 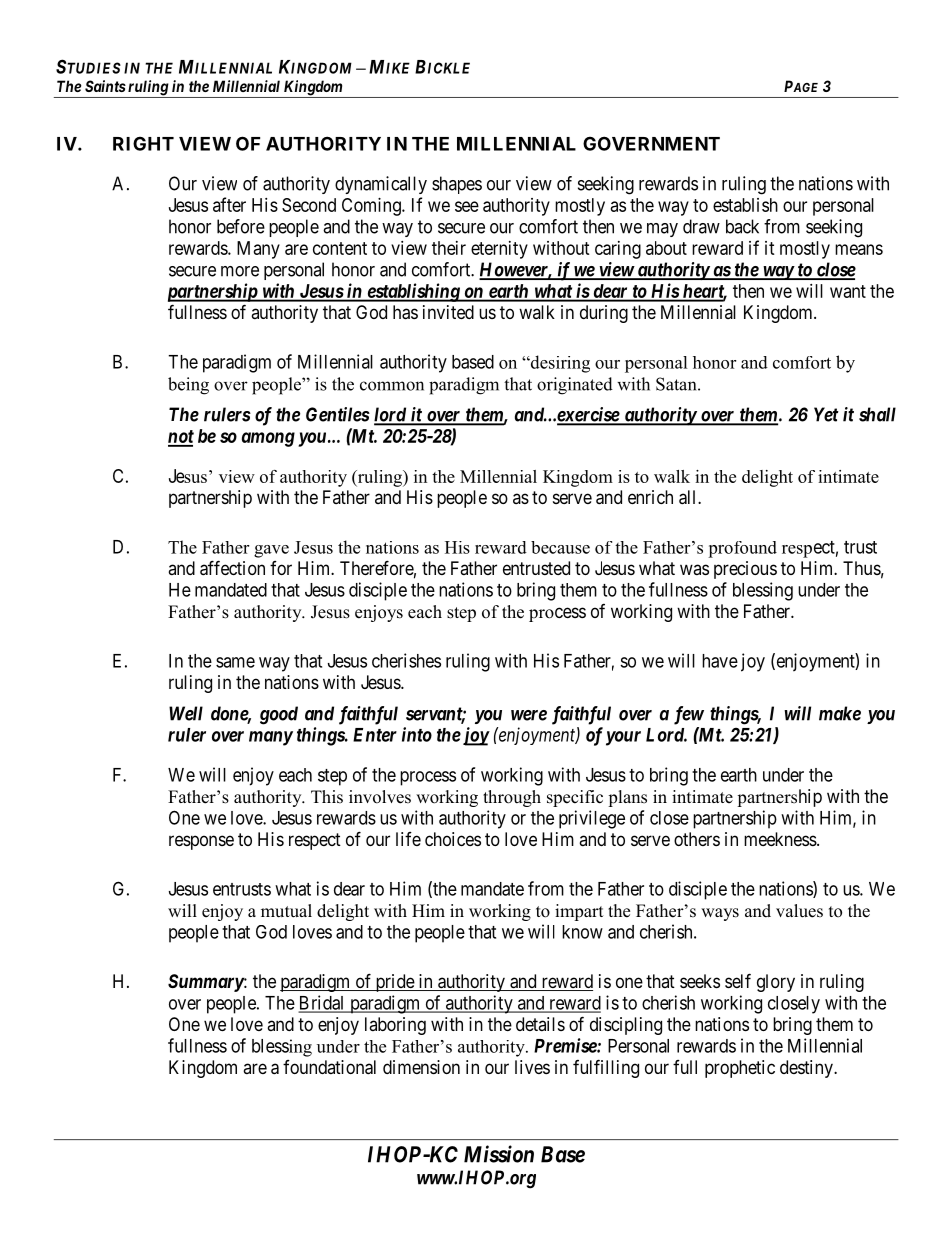 What do you see at coordinates (575, 386) in the document?
I see `originated` at bounding box center [575, 386].
